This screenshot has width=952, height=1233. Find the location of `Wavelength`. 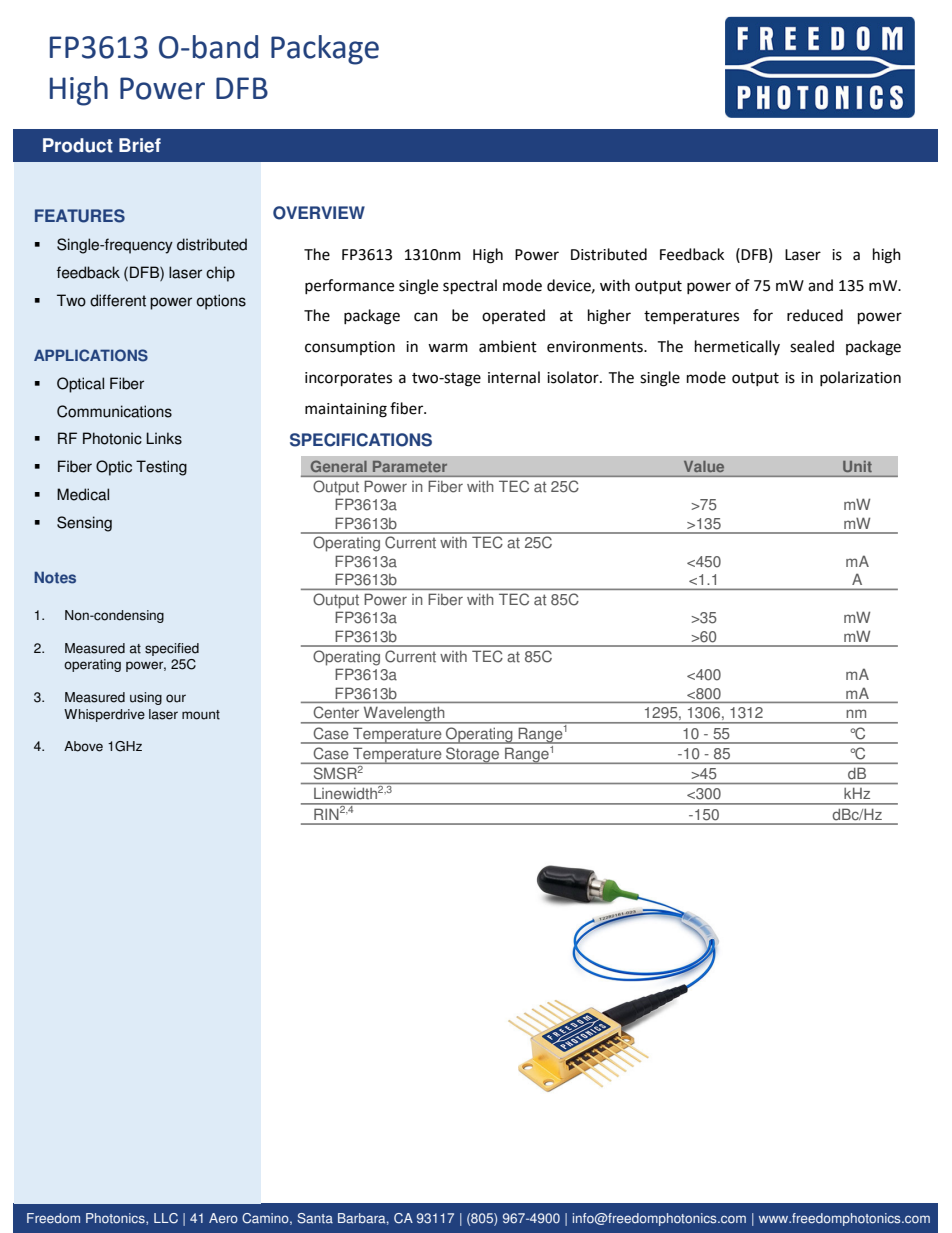

Wavelength is located at coordinates (404, 715).
